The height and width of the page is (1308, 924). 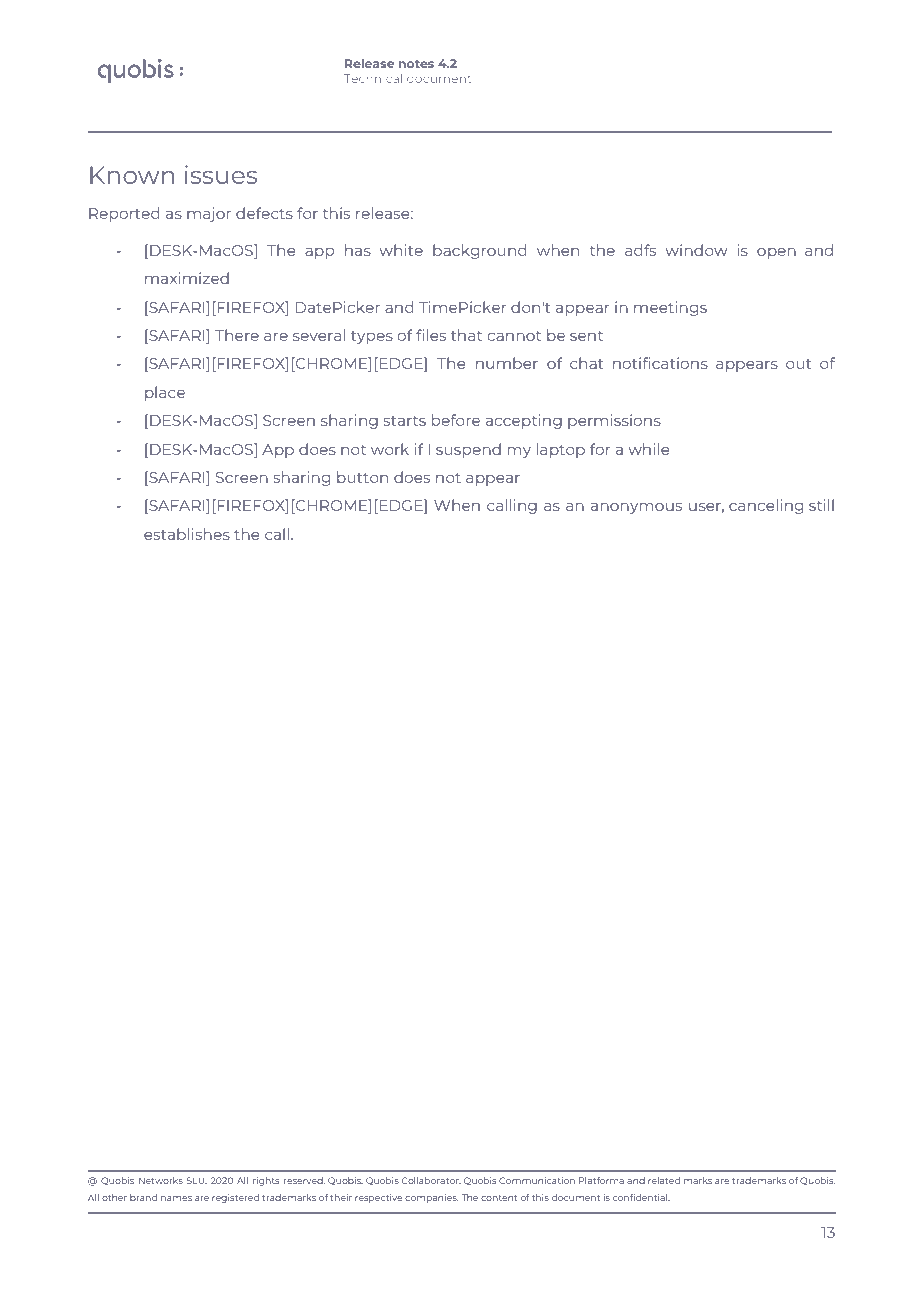 What do you see at coordinates (696, 250) in the page?
I see `window` at bounding box center [696, 250].
